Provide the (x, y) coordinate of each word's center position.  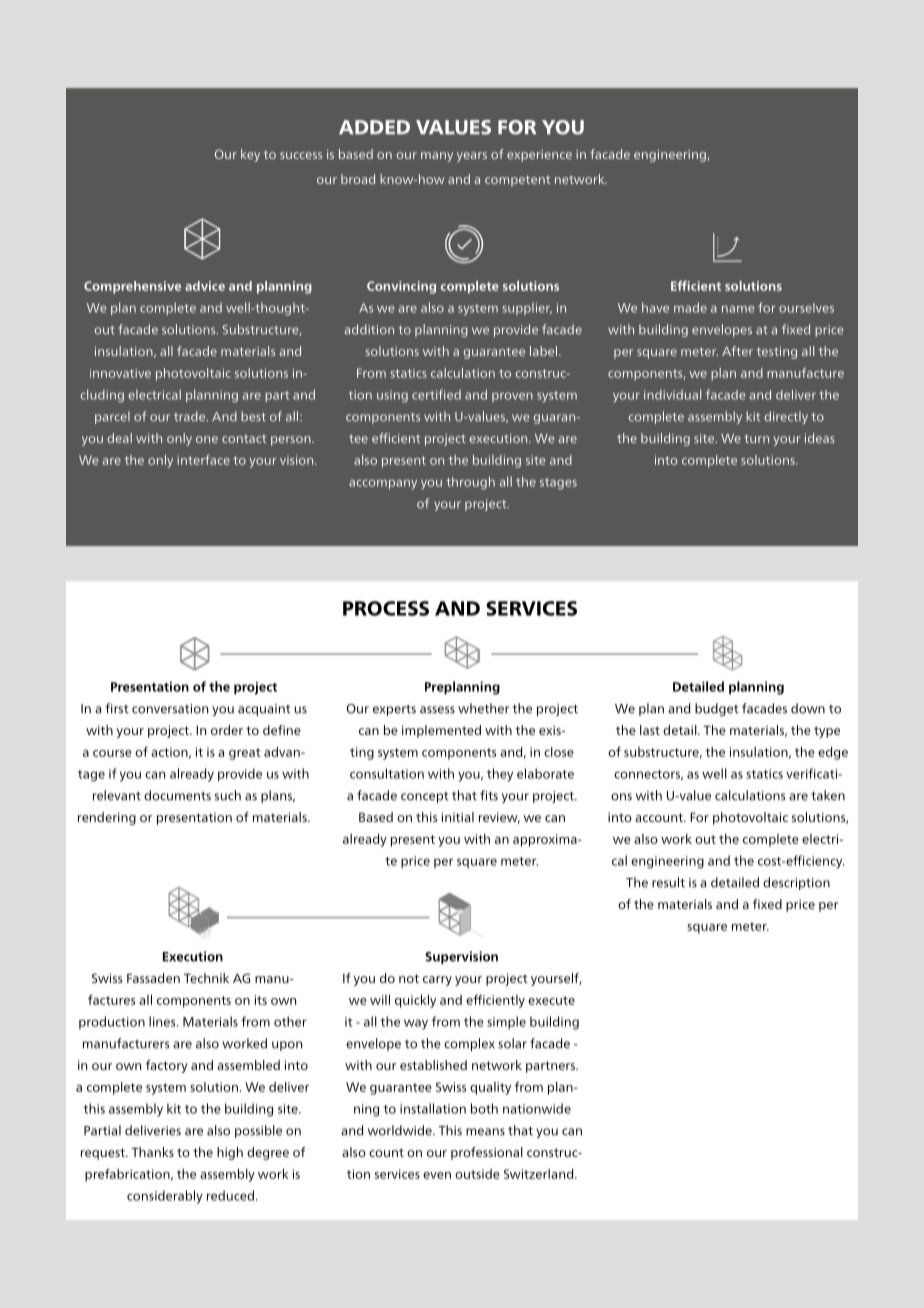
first (117, 708)
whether (483, 708)
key (250, 155)
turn (756, 438)
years (472, 157)
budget (717, 709)
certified (436, 394)
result (668, 882)
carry (437, 981)
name (738, 309)
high (230, 1153)
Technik (206, 978)
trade (191, 416)
